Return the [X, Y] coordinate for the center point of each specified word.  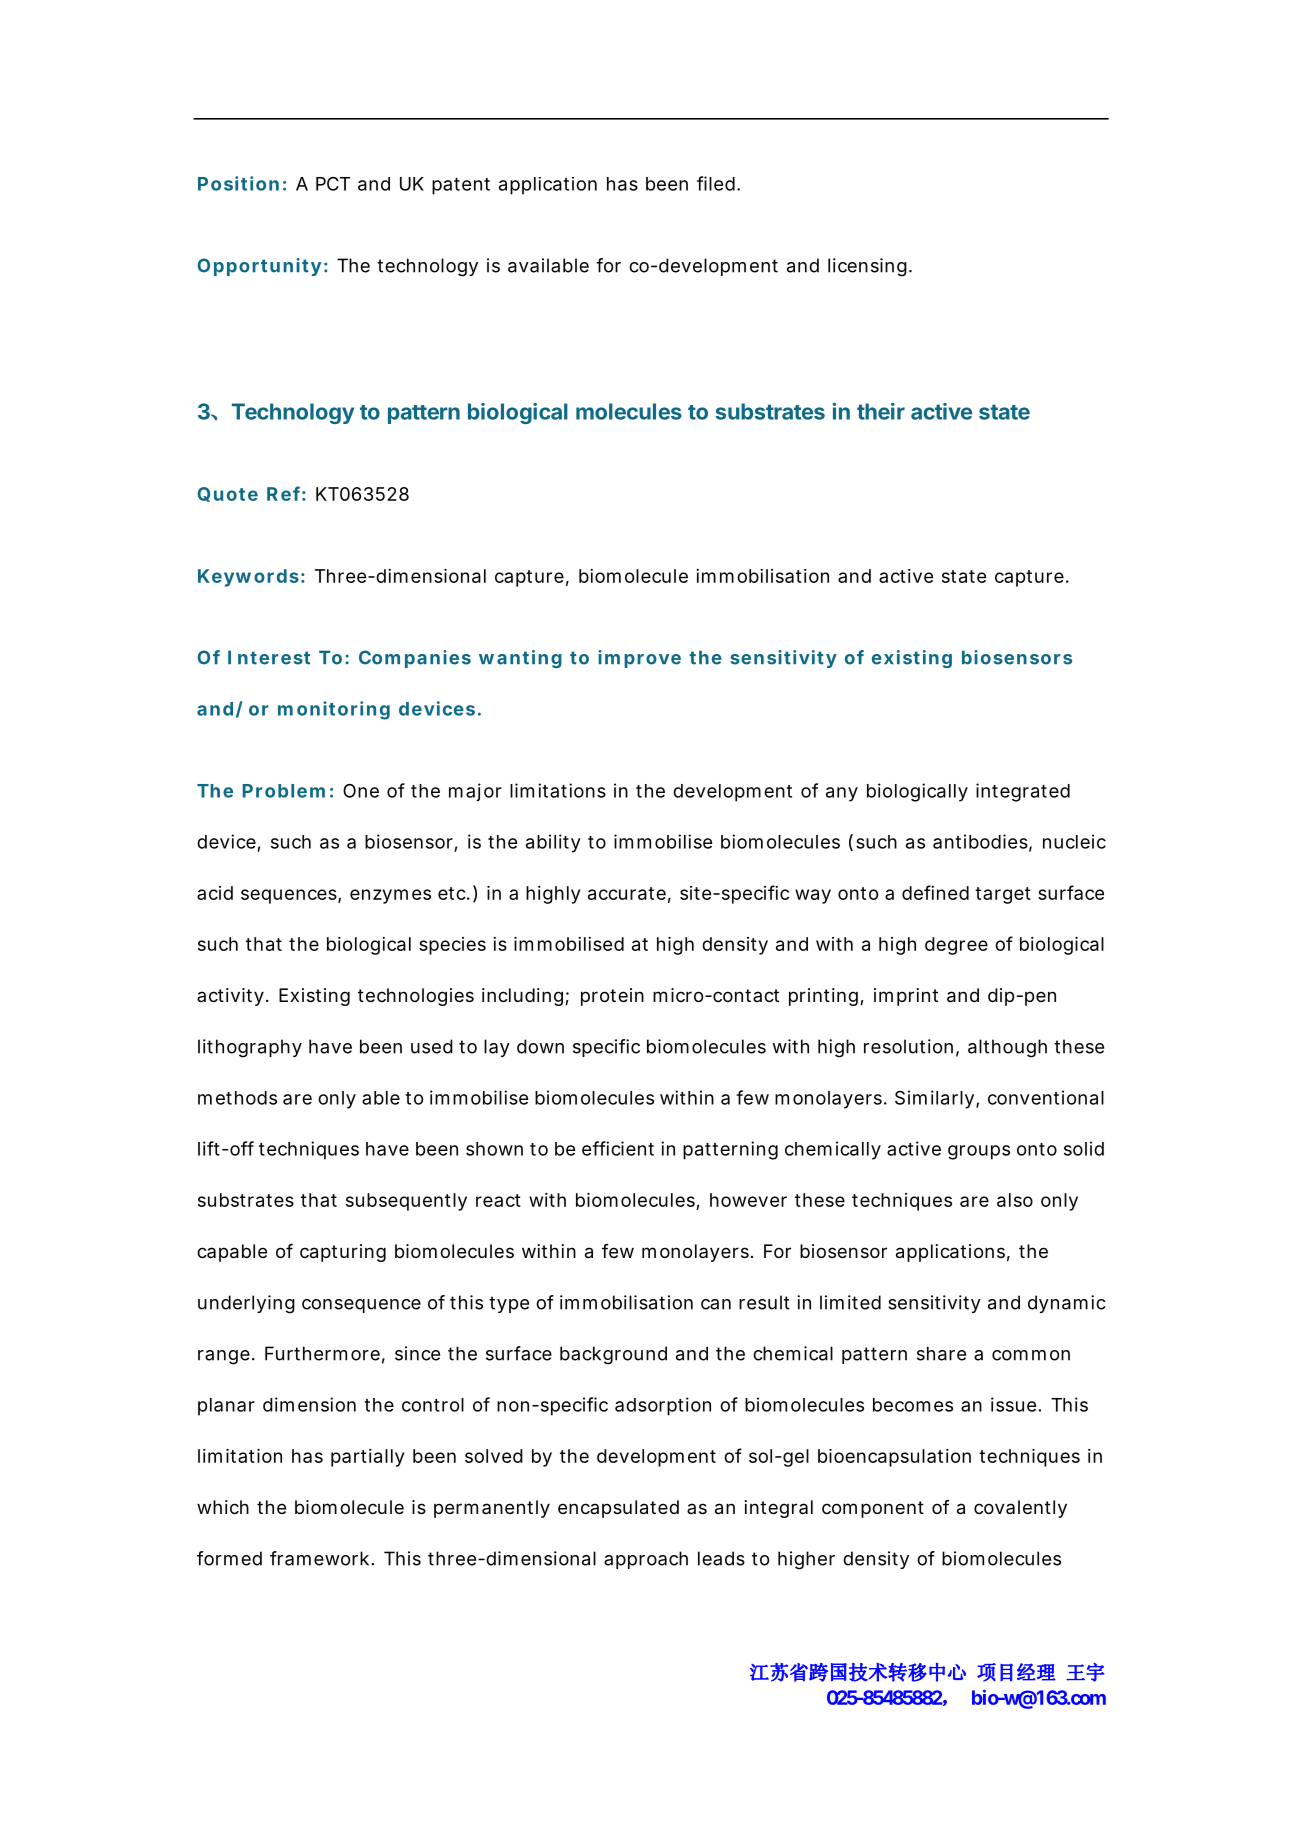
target [1003, 895]
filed [716, 183]
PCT [333, 184]
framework [319, 1558]
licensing [867, 267]
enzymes [390, 896]
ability [553, 843]
